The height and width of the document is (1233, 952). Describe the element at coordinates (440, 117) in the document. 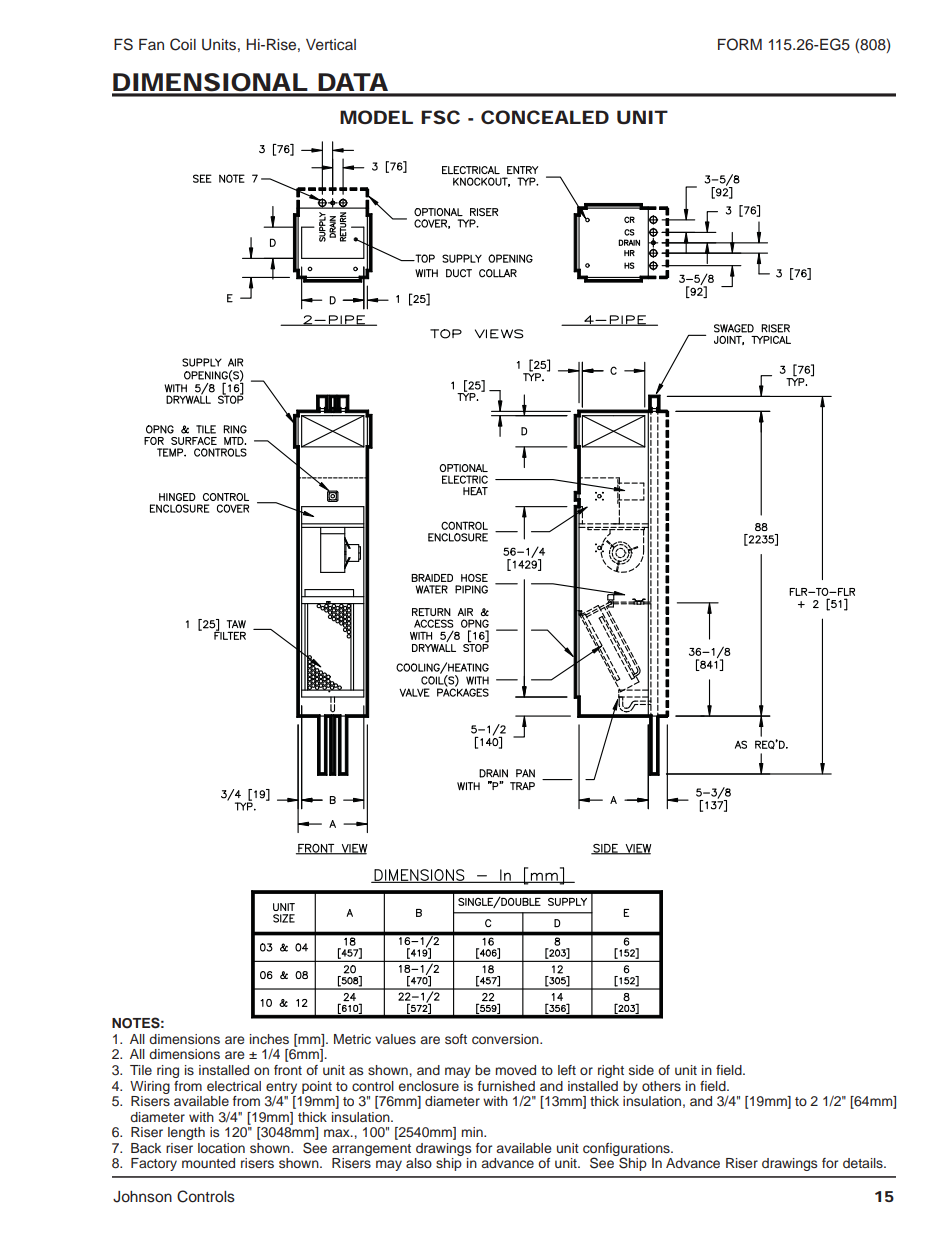

I see `FSC` at that location.
